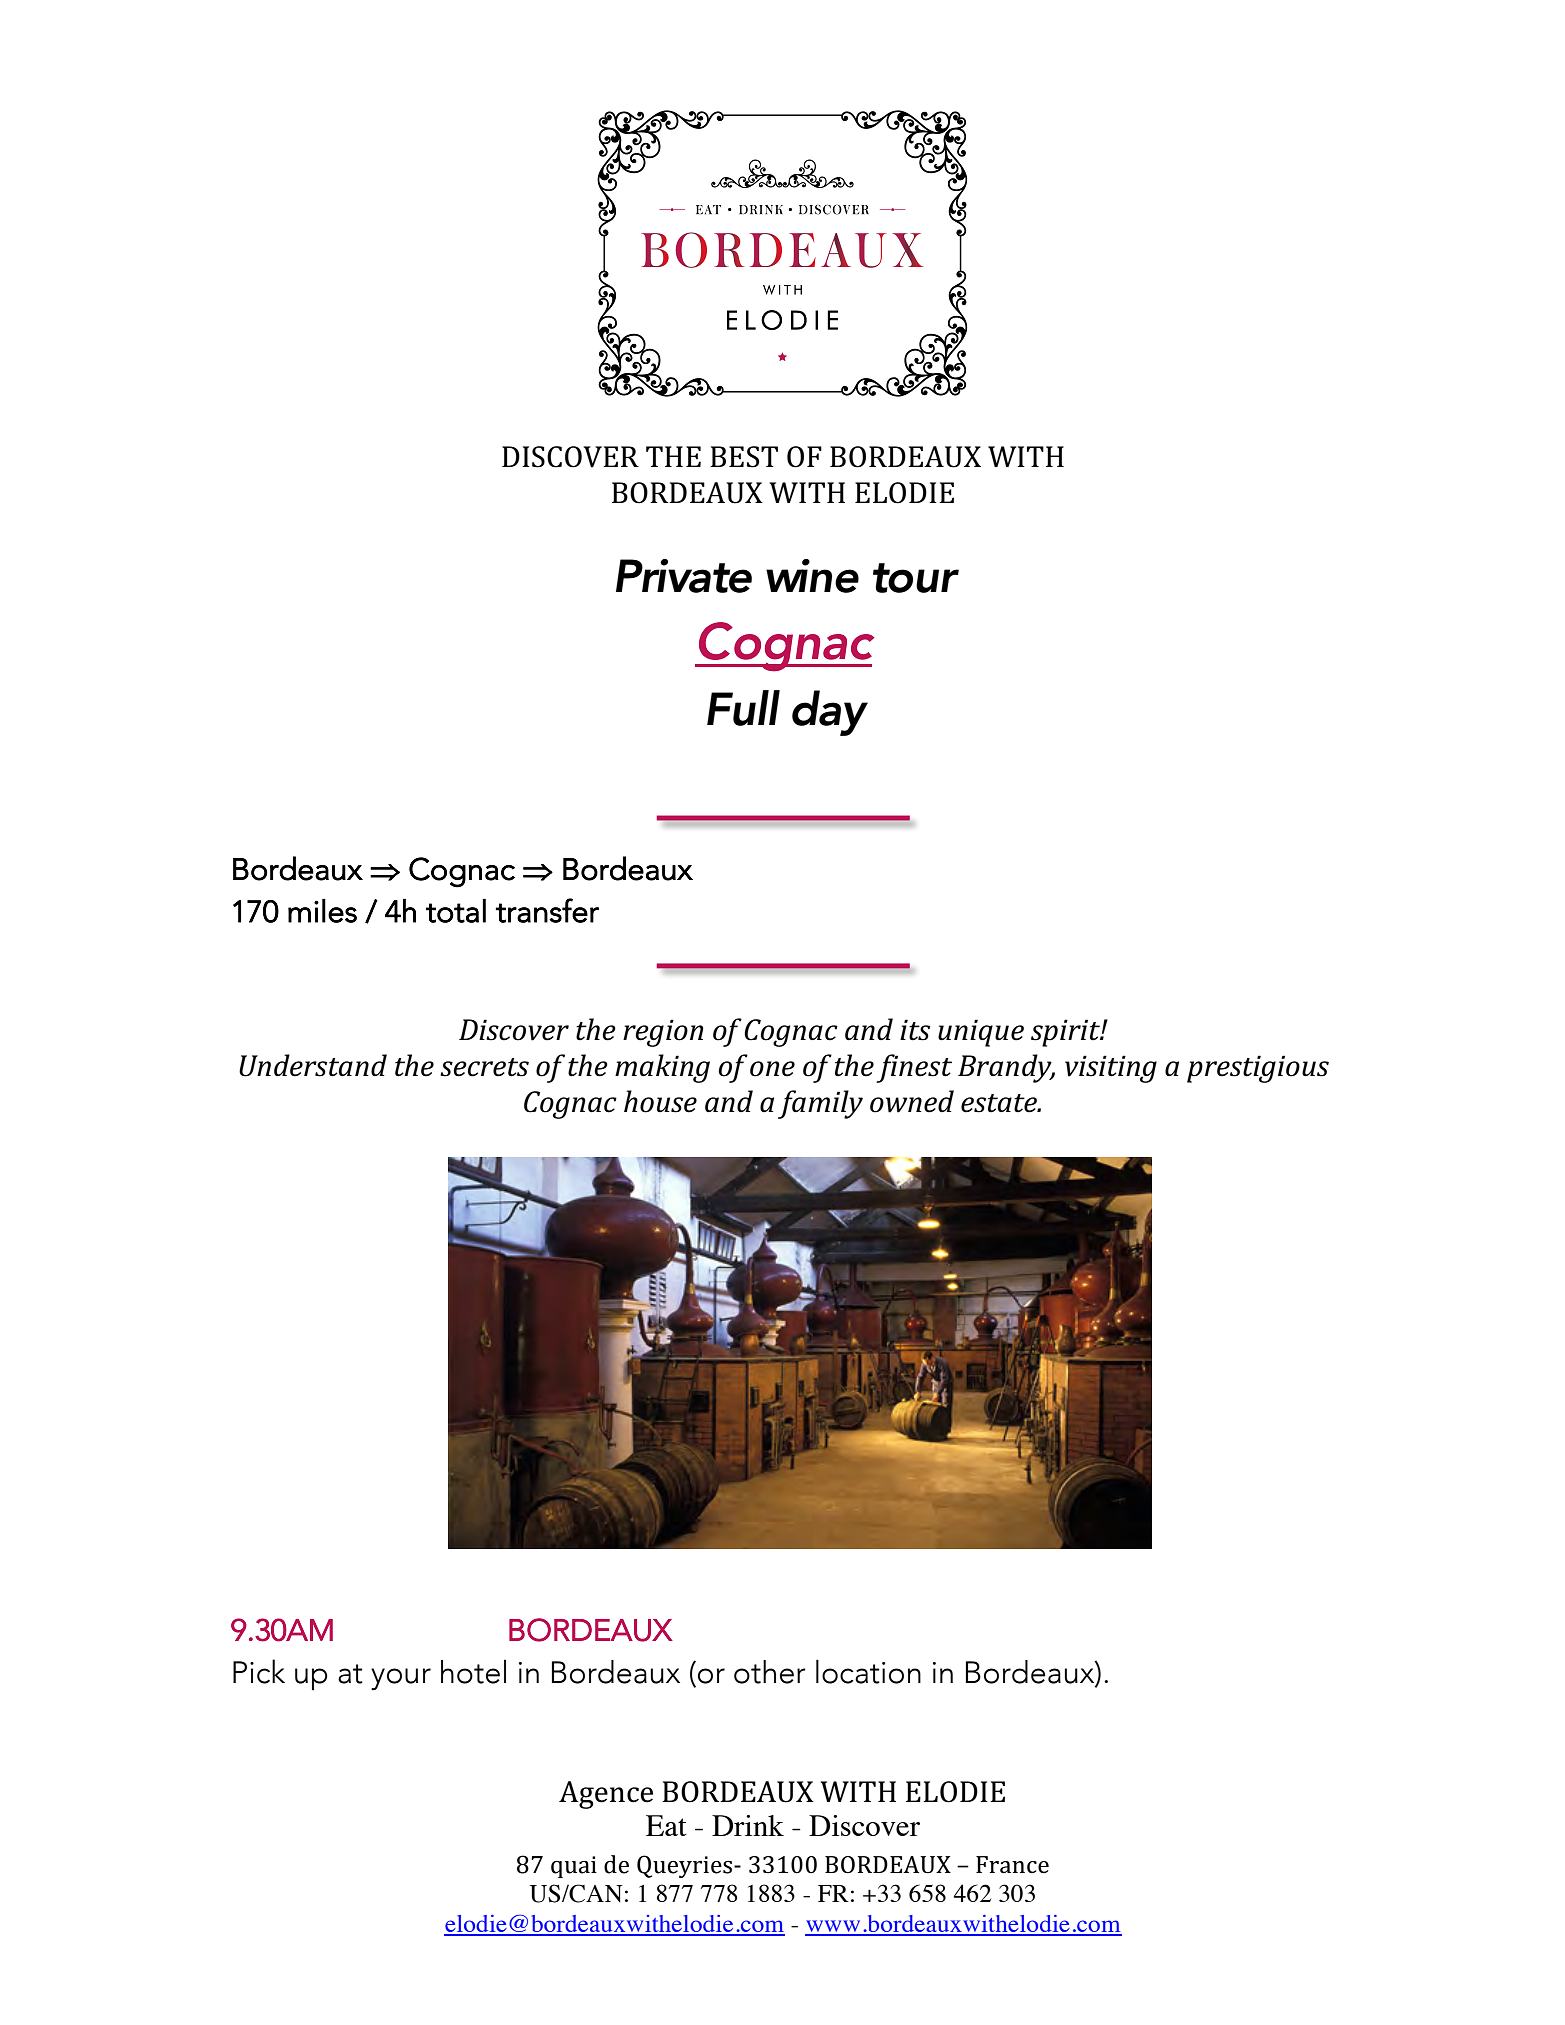 The height and width of the document is (2025, 1565). What do you see at coordinates (916, 578) in the document?
I see `tour` at bounding box center [916, 578].
